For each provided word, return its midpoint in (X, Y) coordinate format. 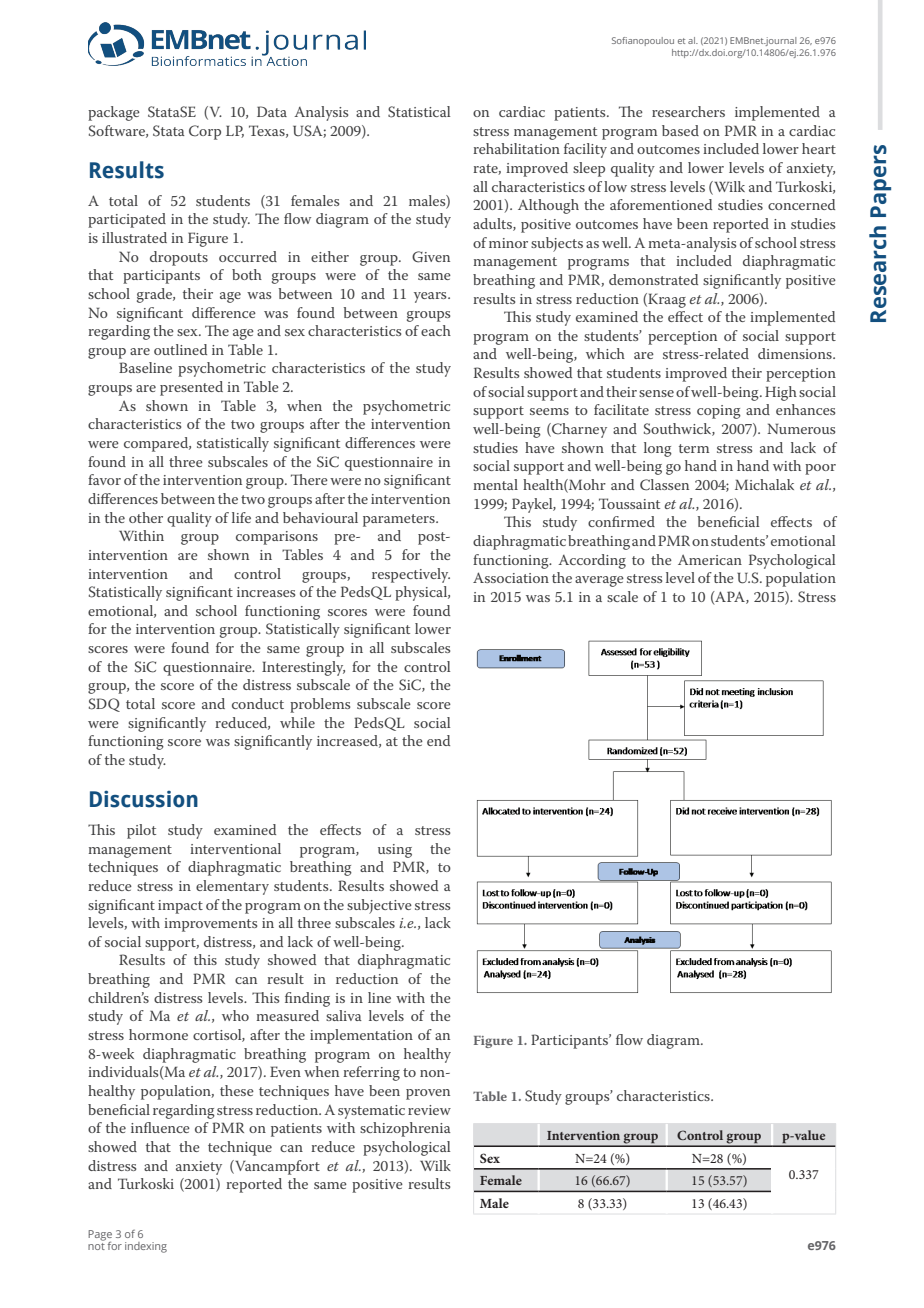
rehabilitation (516, 148)
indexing (146, 1247)
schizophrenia (405, 1129)
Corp (205, 132)
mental (496, 484)
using (395, 851)
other (146, 517)
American (710, 559)
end (438, 740)
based (680, 130)
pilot (141, 831)
